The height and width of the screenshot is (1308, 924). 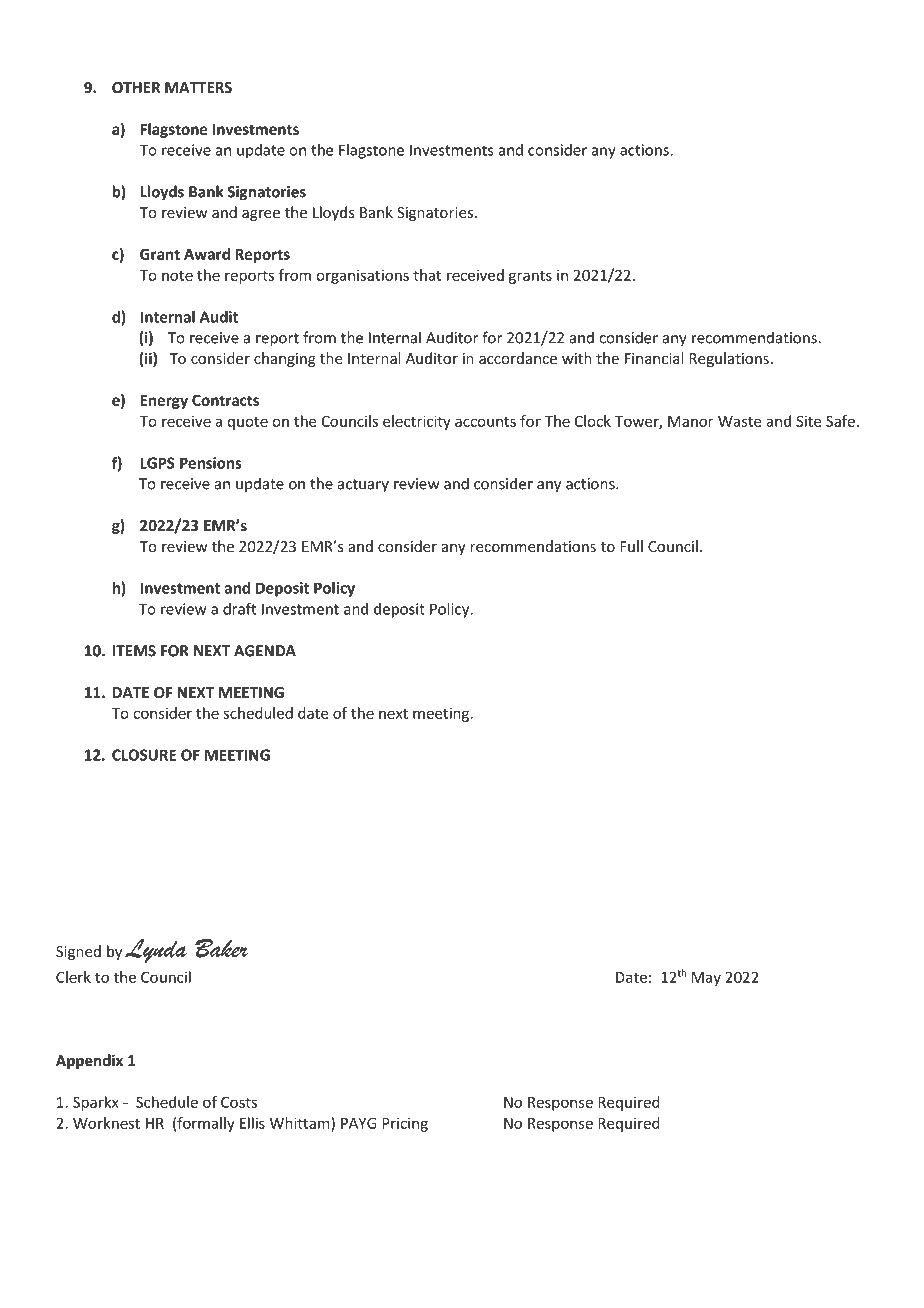 What do you see at coordinates (706, 979) in the screenshot?
I see `May` at bounding box center [706, 979].
